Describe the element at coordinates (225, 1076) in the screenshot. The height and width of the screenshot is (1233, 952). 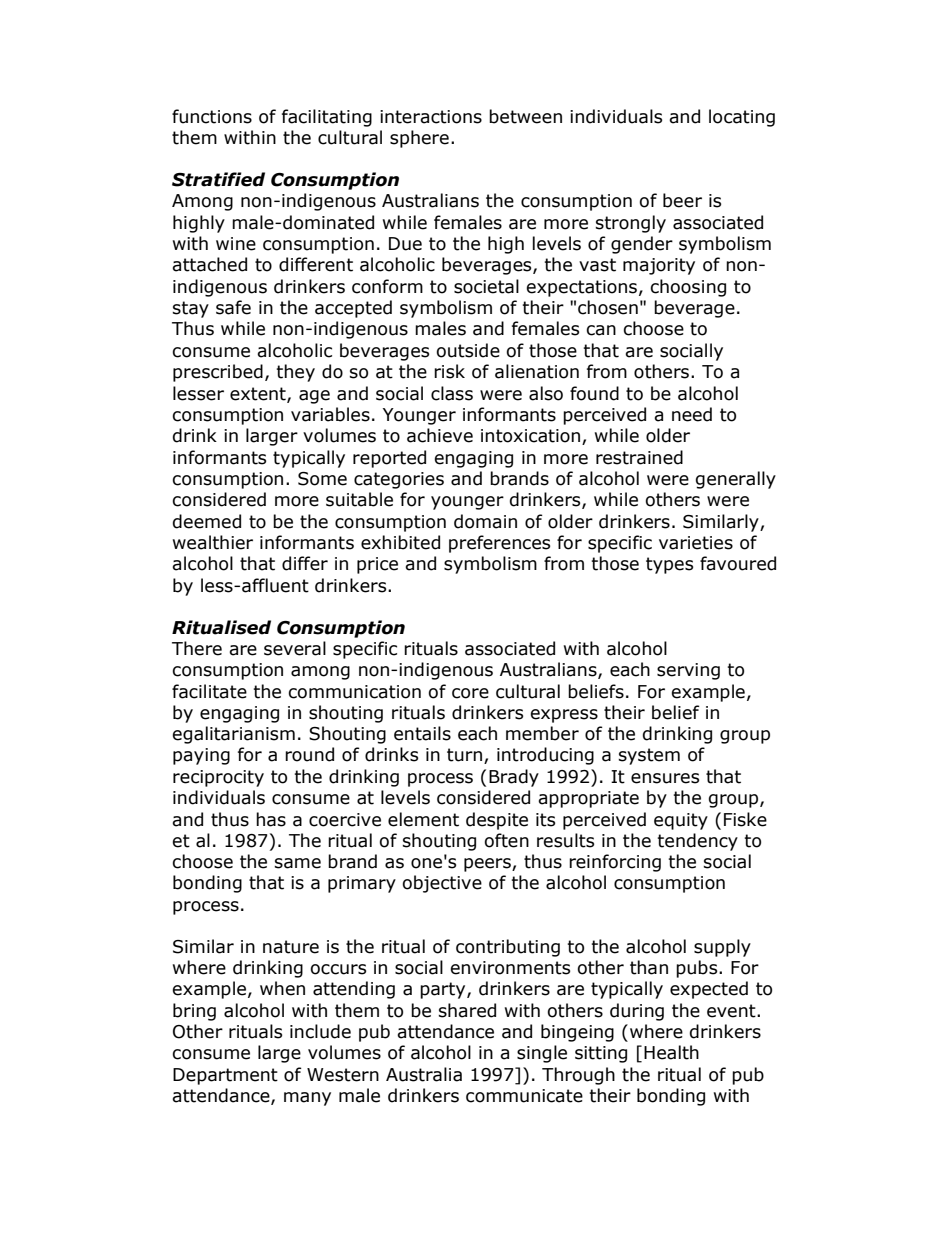
I see `Department` at that location.
